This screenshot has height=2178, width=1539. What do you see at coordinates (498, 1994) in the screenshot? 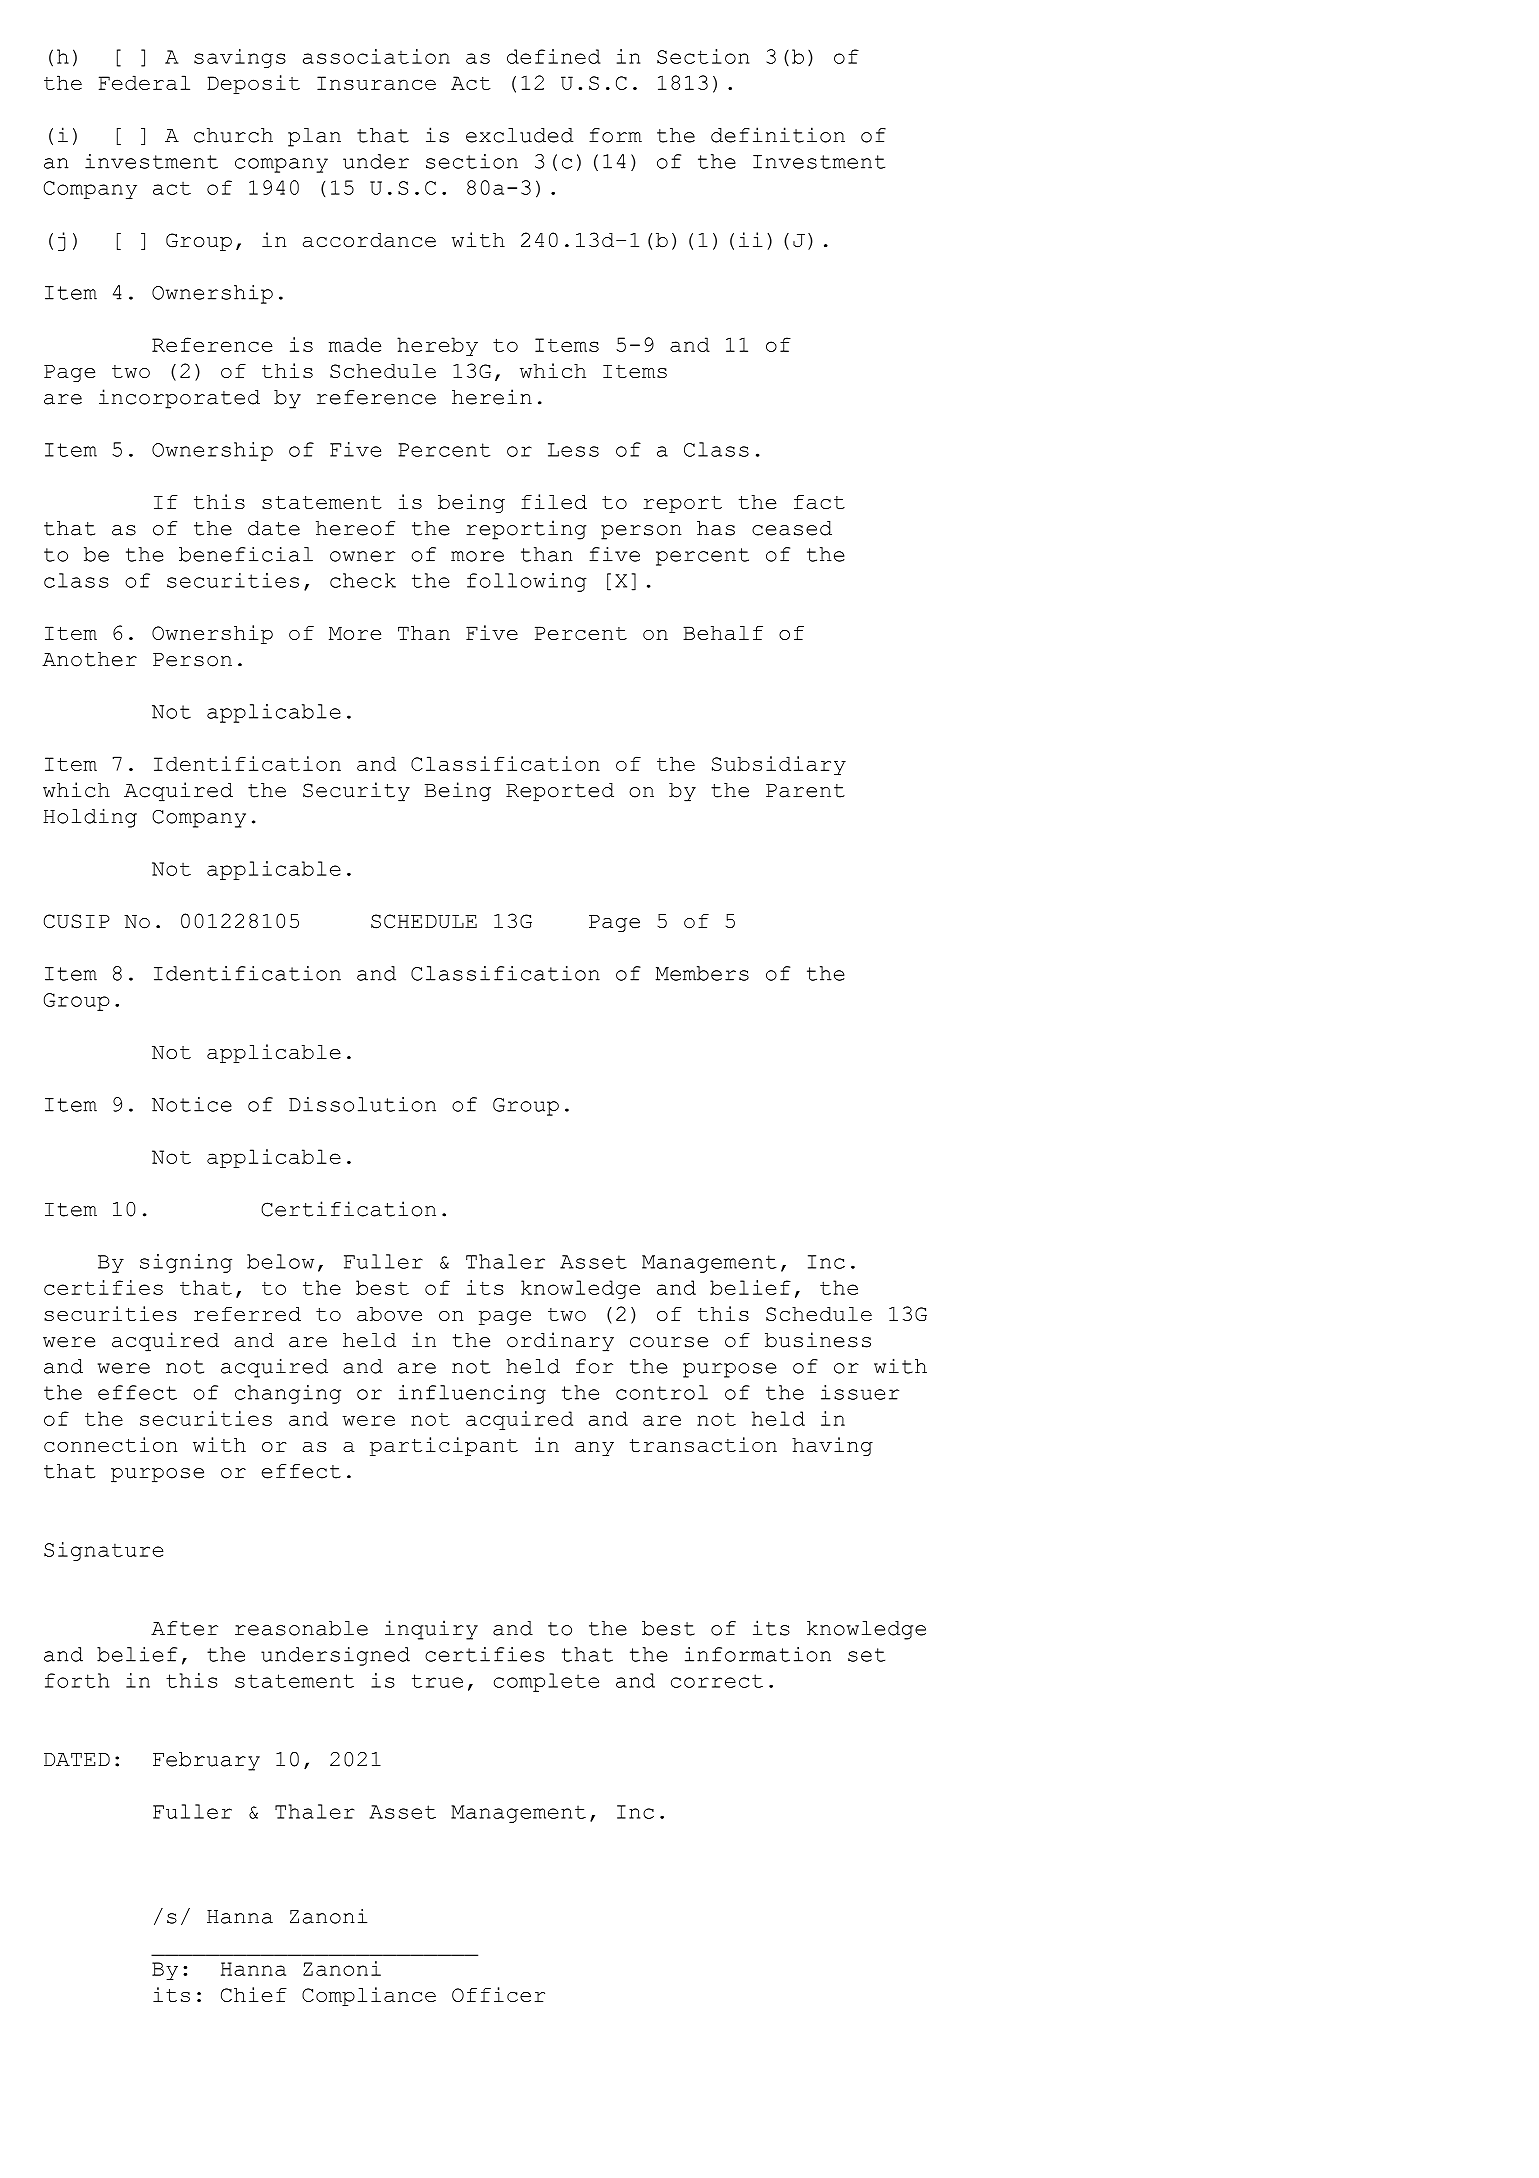
I see `Officer` at bounding box center [498, 1994].
